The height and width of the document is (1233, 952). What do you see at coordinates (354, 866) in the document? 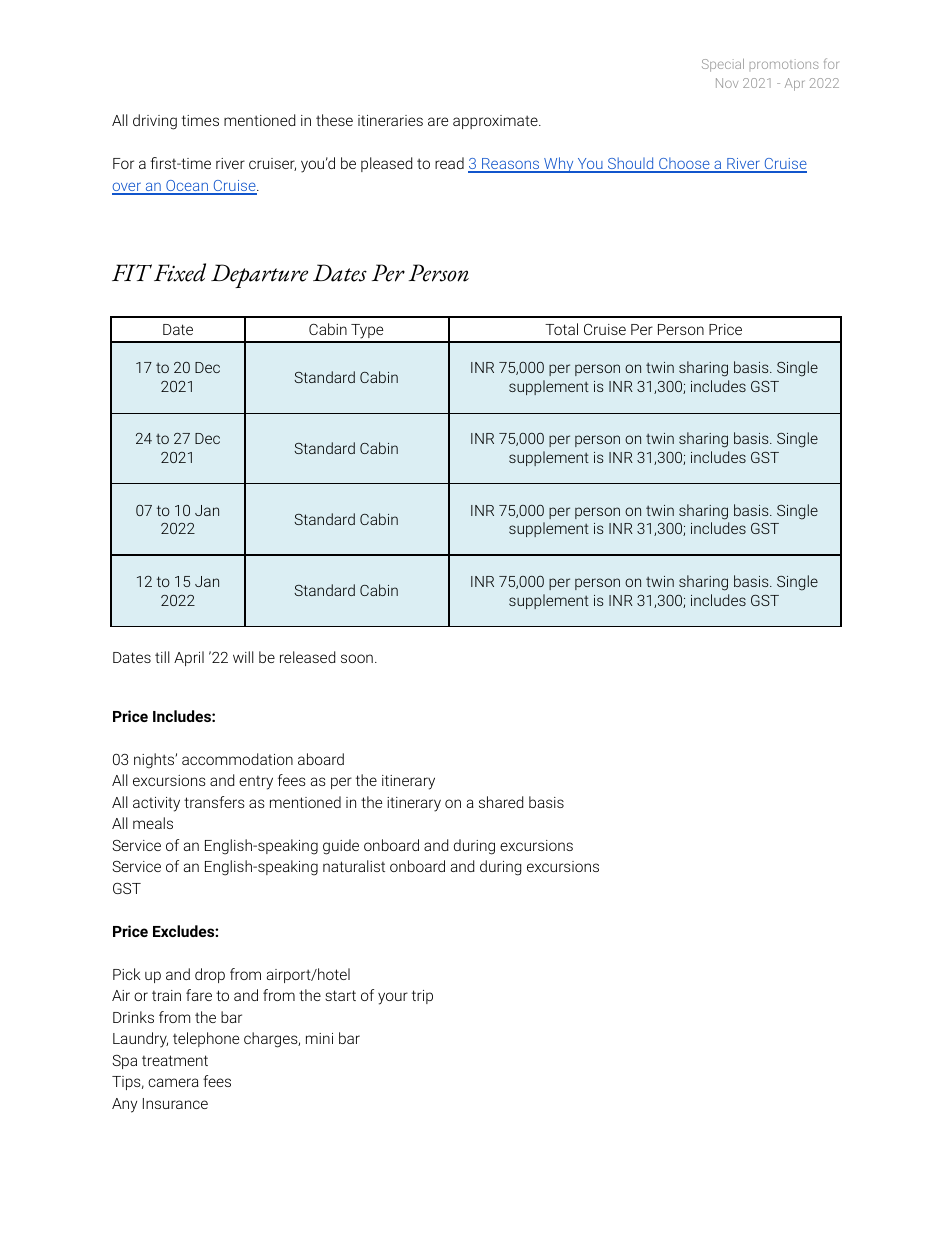
I see `naturalist` at bounding box center [354, 866].
